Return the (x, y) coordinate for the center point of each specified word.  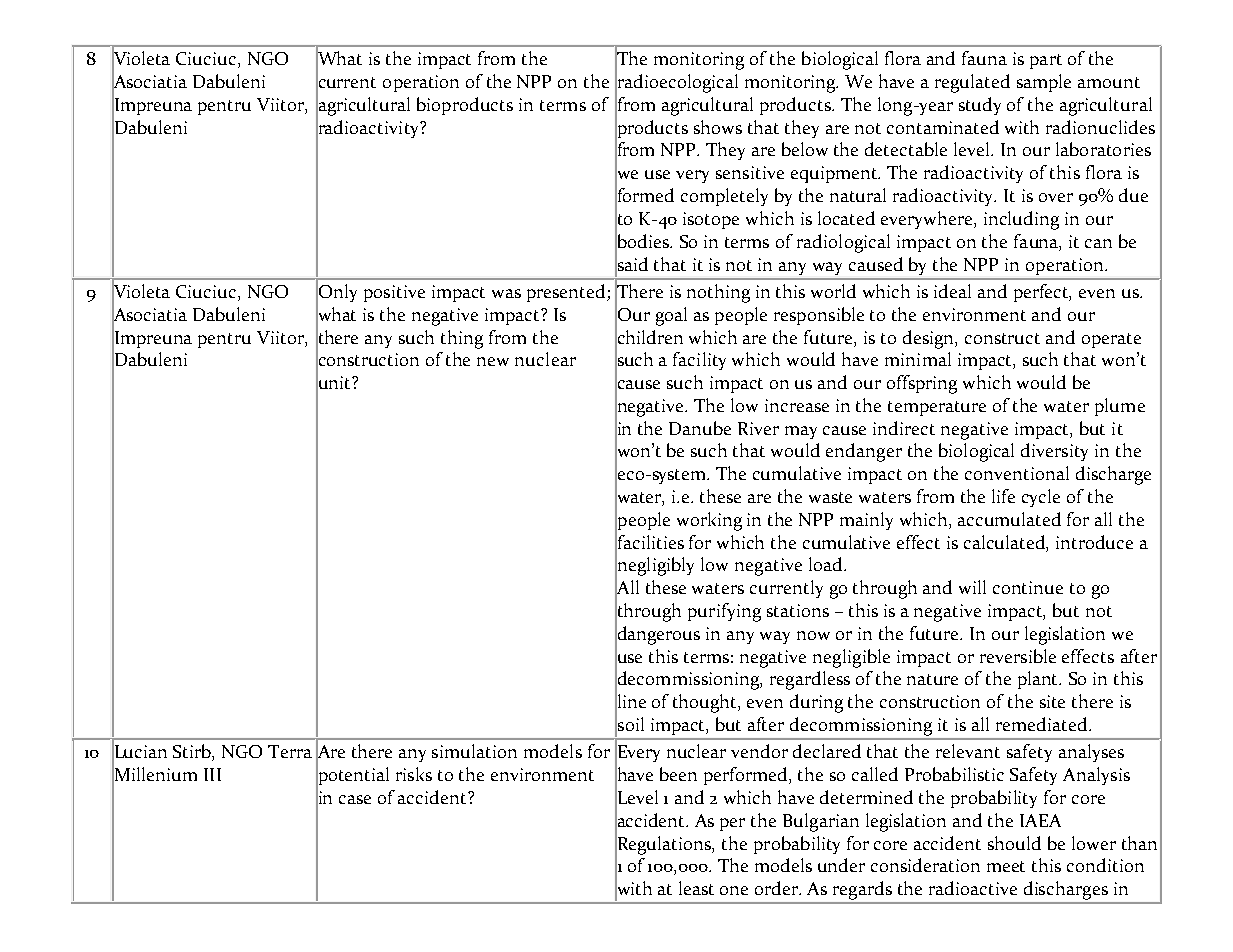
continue (1028, 587)
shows (718, 127)
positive (394, 293)
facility (699, 361)
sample (1044, 83)
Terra (290, 751)
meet (1006, 866)
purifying (724, 612)
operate (1111, 340)
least (696, 888)
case (355, 799)
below (805, 149)
